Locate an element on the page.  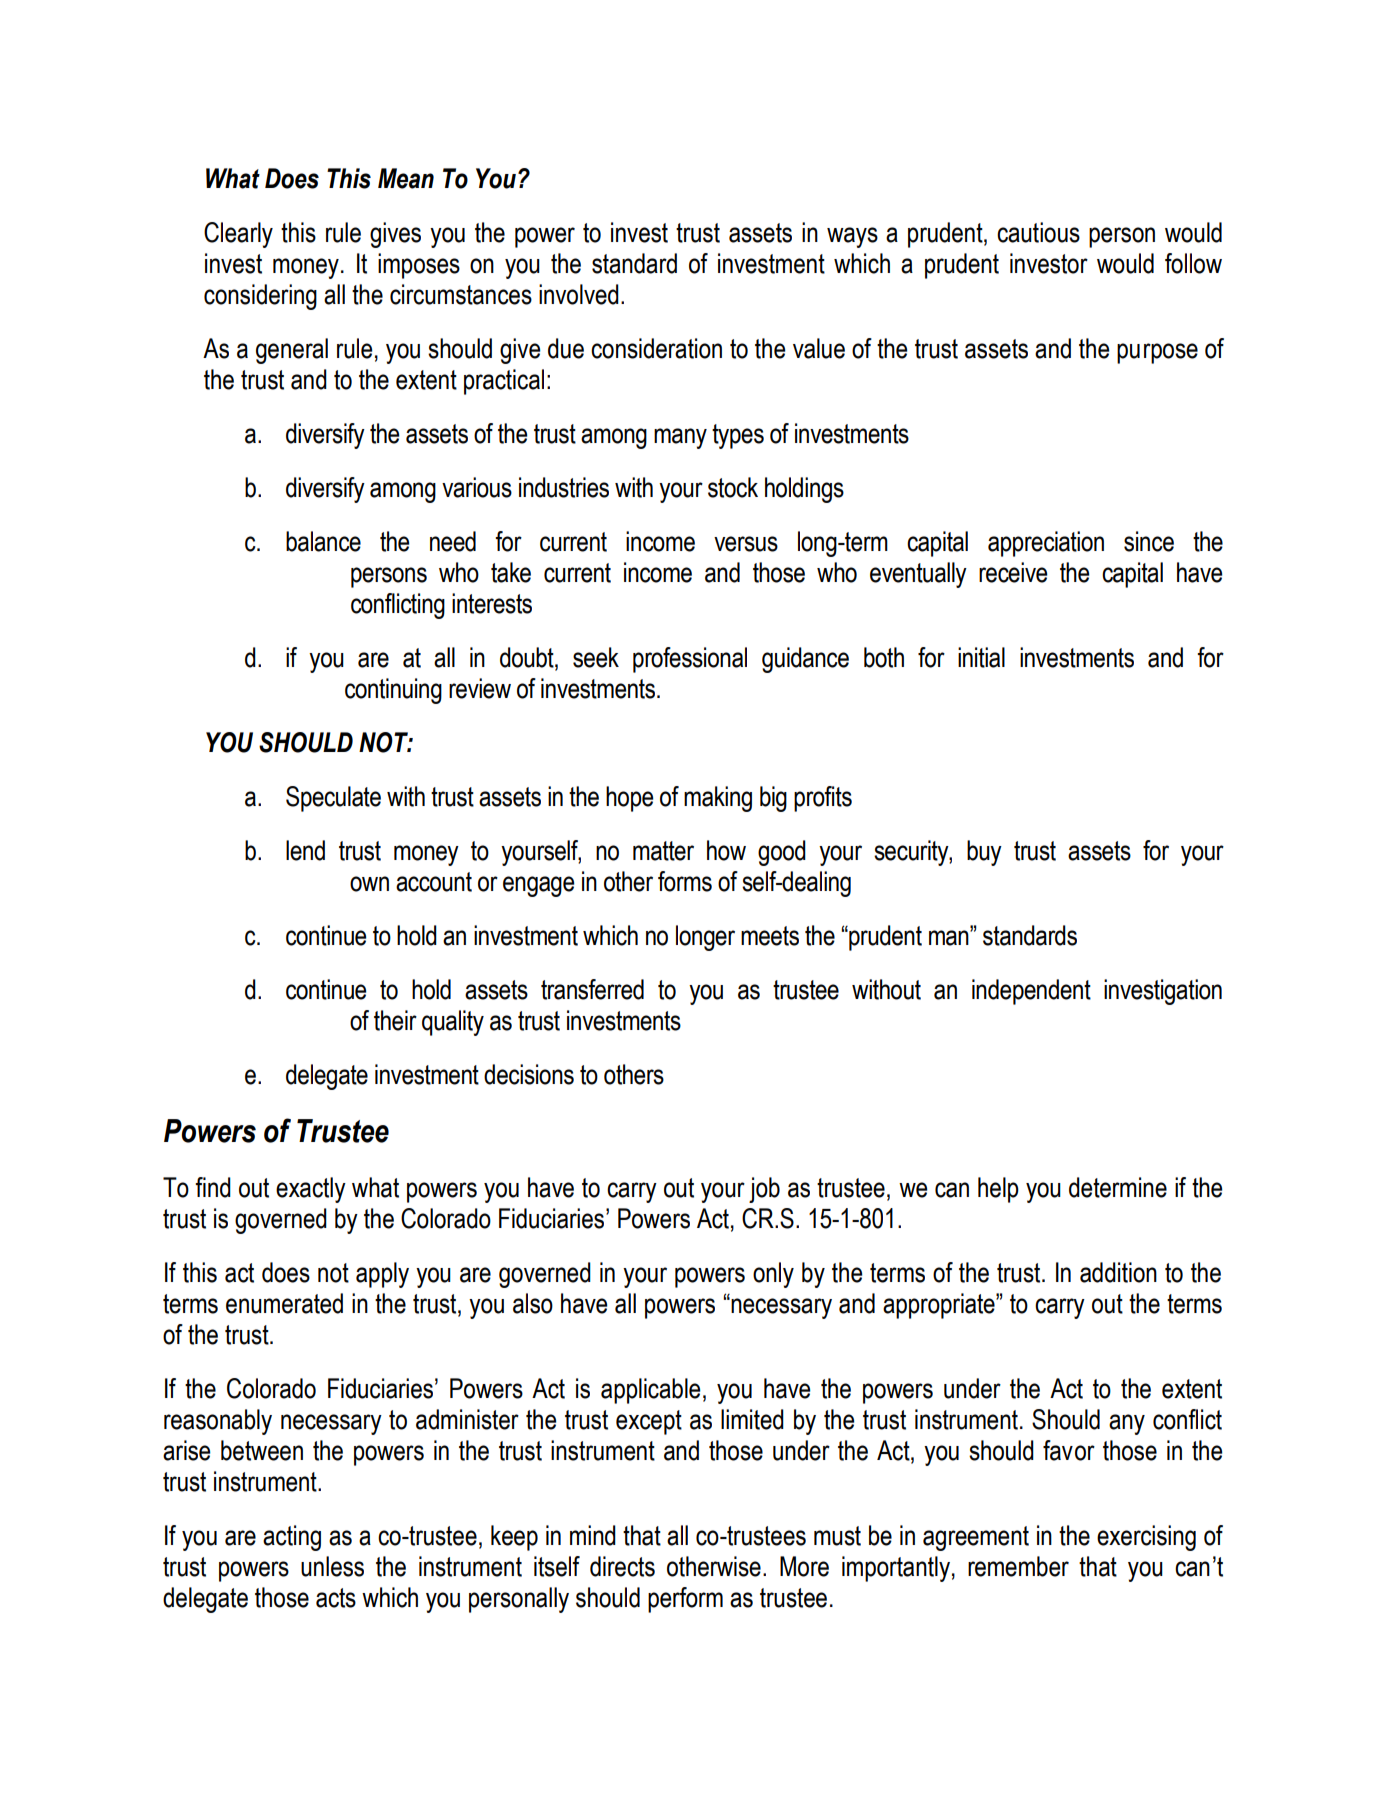
involved is located at coordinates (579, 294).
